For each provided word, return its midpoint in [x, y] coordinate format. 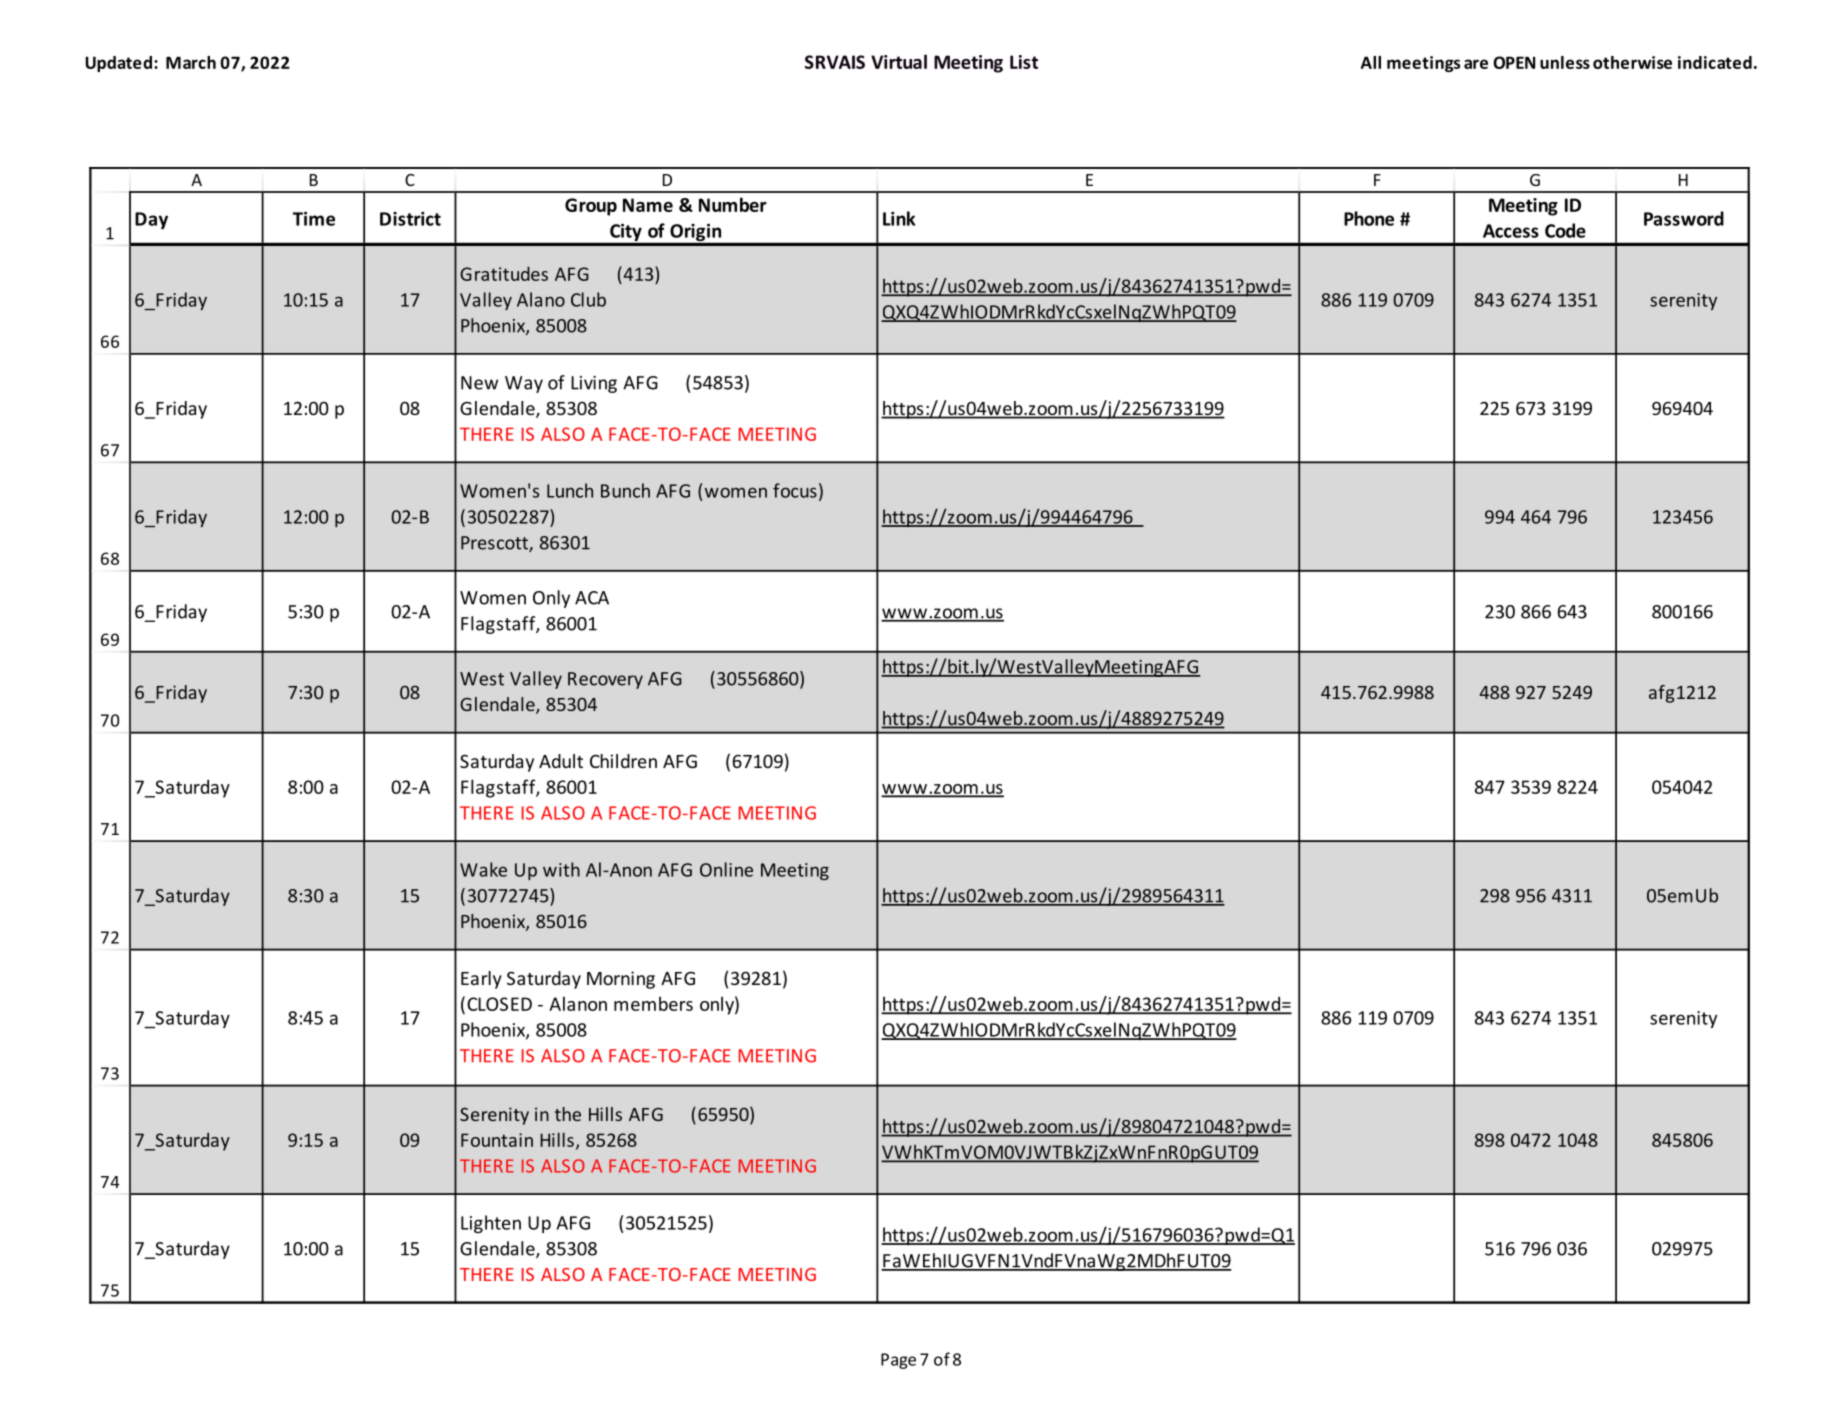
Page [898, 1361]
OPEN [1514, 62]
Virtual [899, 61]
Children [623, 761]
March [191, 62]
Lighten [491, 1224]
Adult [561, 761]
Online [726, 869]
